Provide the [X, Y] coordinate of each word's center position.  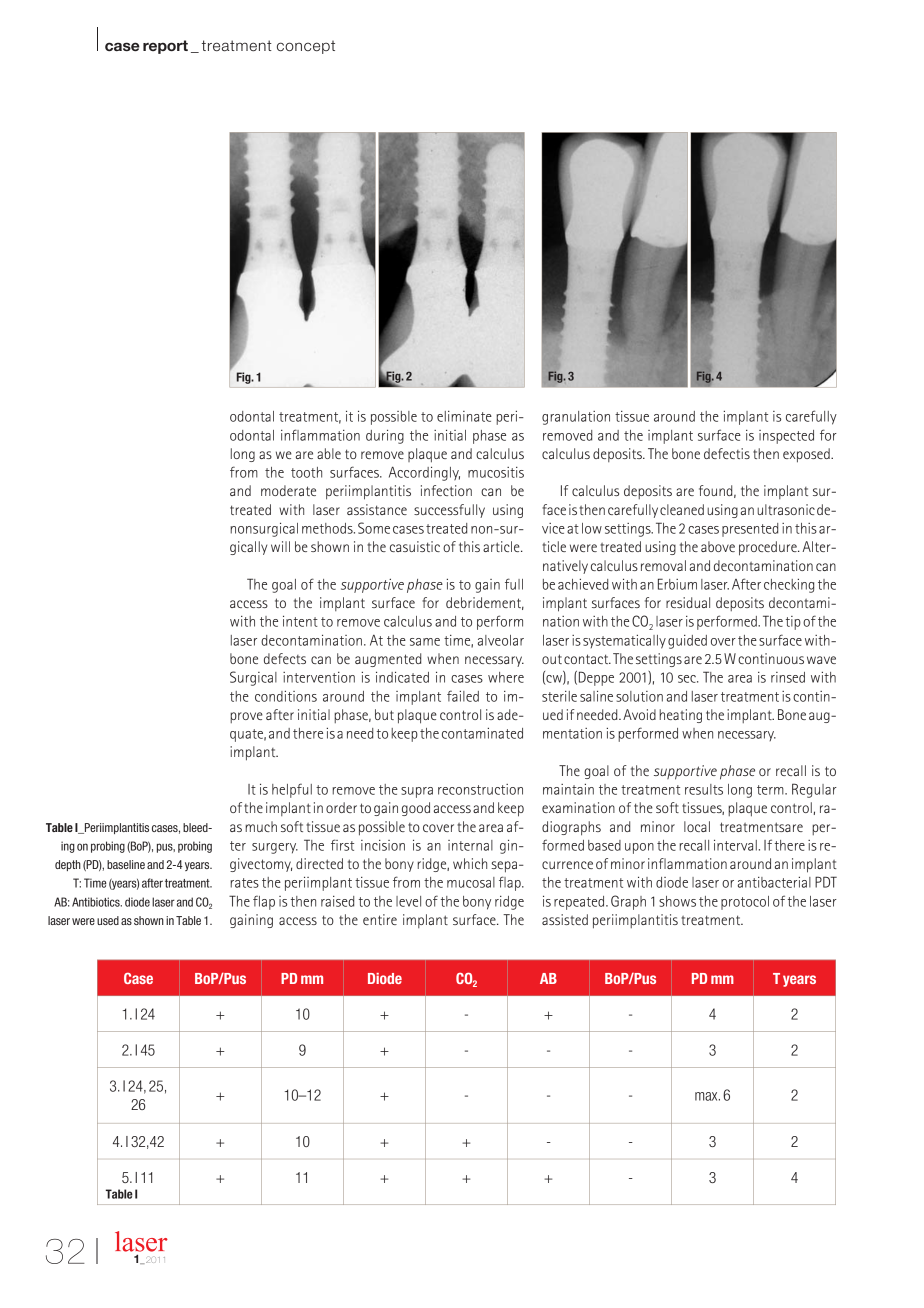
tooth [306, 472]
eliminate [464, 416]
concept [306, 47]
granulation [576, 418]
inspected [786, 437]
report [165, 47]
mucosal [471, 882]
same [425, 642]
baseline [126, 864]
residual [688, 602]
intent [300, 621]
